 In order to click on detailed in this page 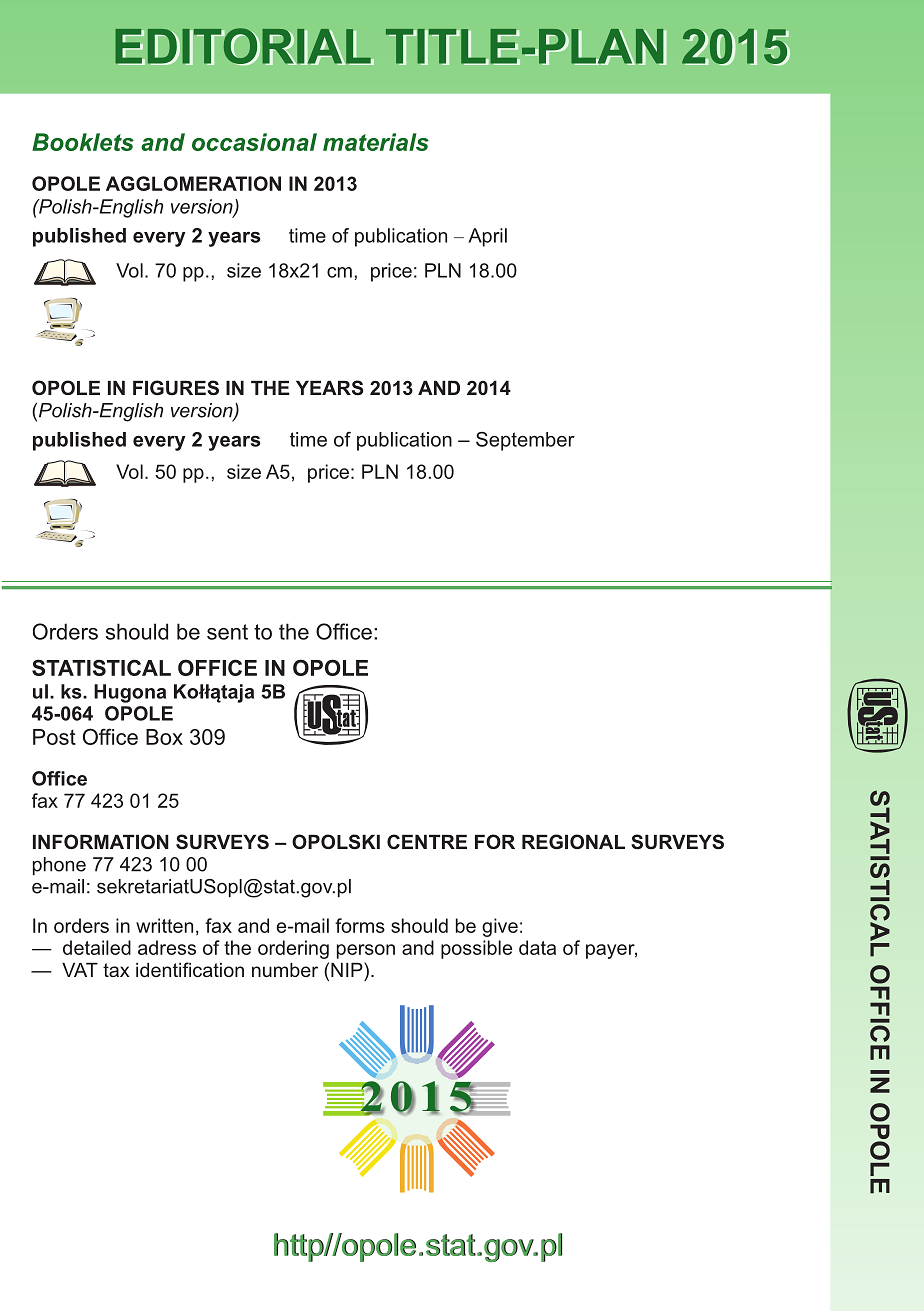, I will do `click(97, 947)`.
